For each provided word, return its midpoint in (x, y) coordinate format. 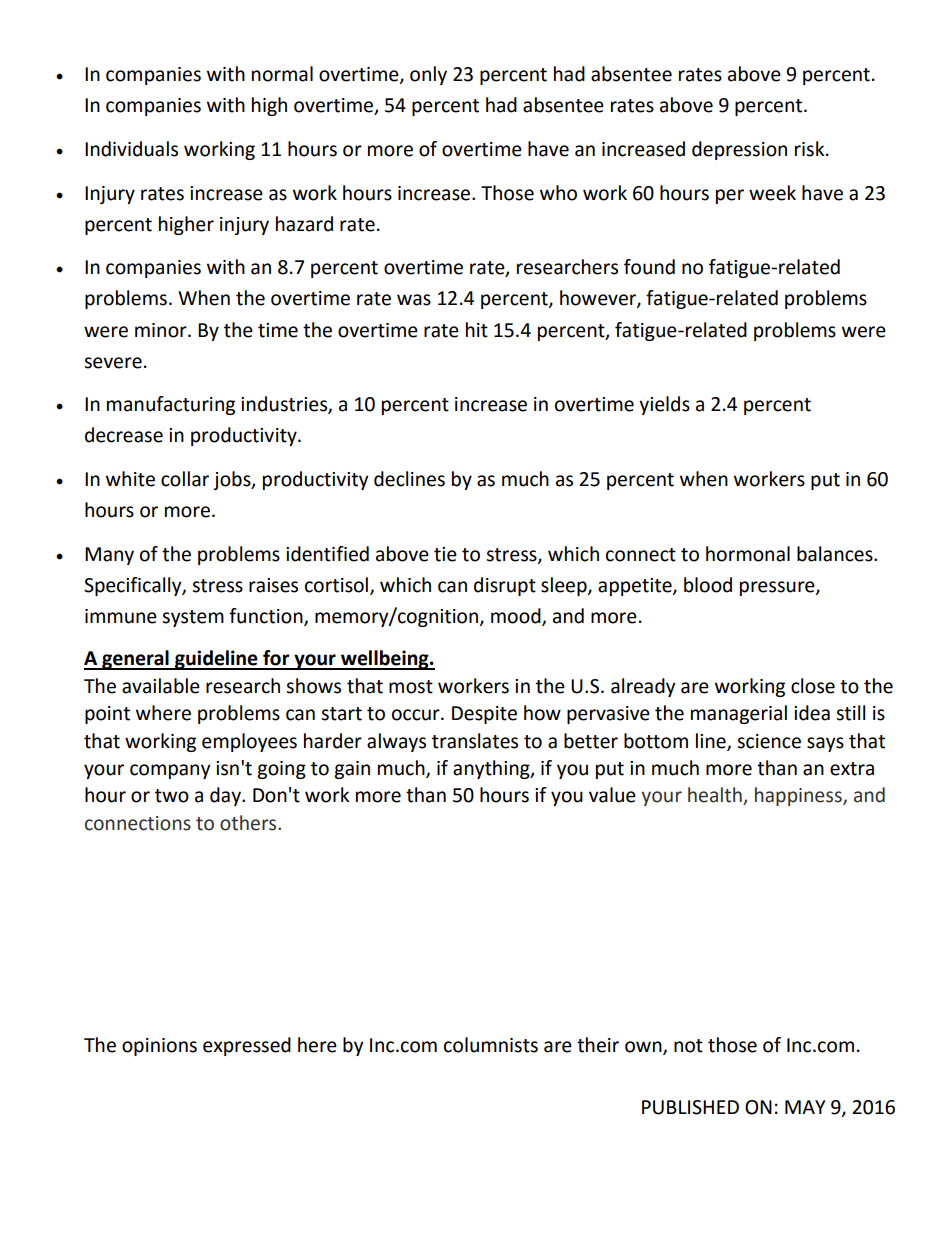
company (170, 771)
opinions (159, 1047)
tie (445, 554)
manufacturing (171, 405)
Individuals (131, 149)
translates (475, 741)
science (769, 741)
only (428, 75)
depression (739, 150)
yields (664, 405)
